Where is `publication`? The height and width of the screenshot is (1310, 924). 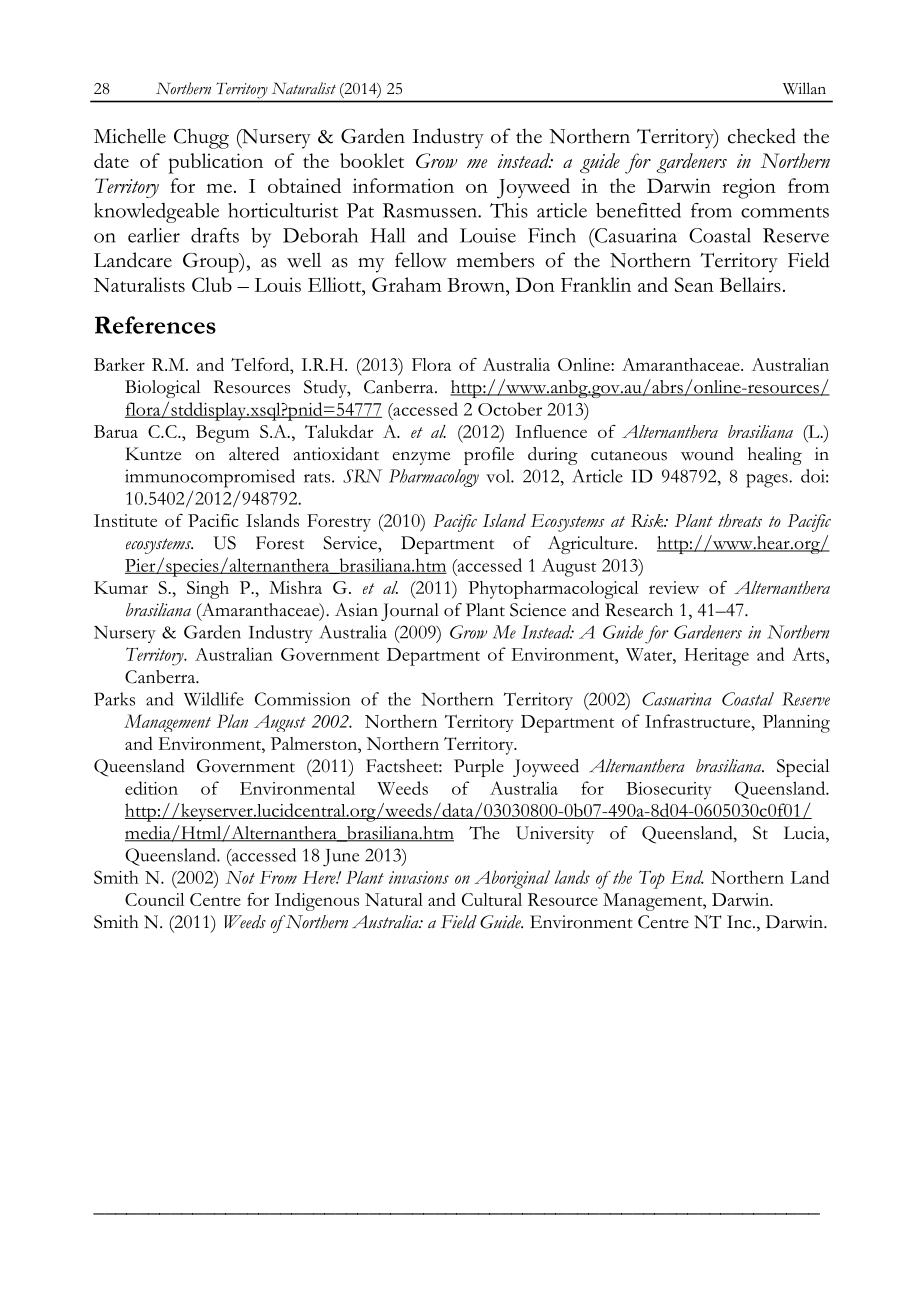 publication is located at coordinates (216, 163).
